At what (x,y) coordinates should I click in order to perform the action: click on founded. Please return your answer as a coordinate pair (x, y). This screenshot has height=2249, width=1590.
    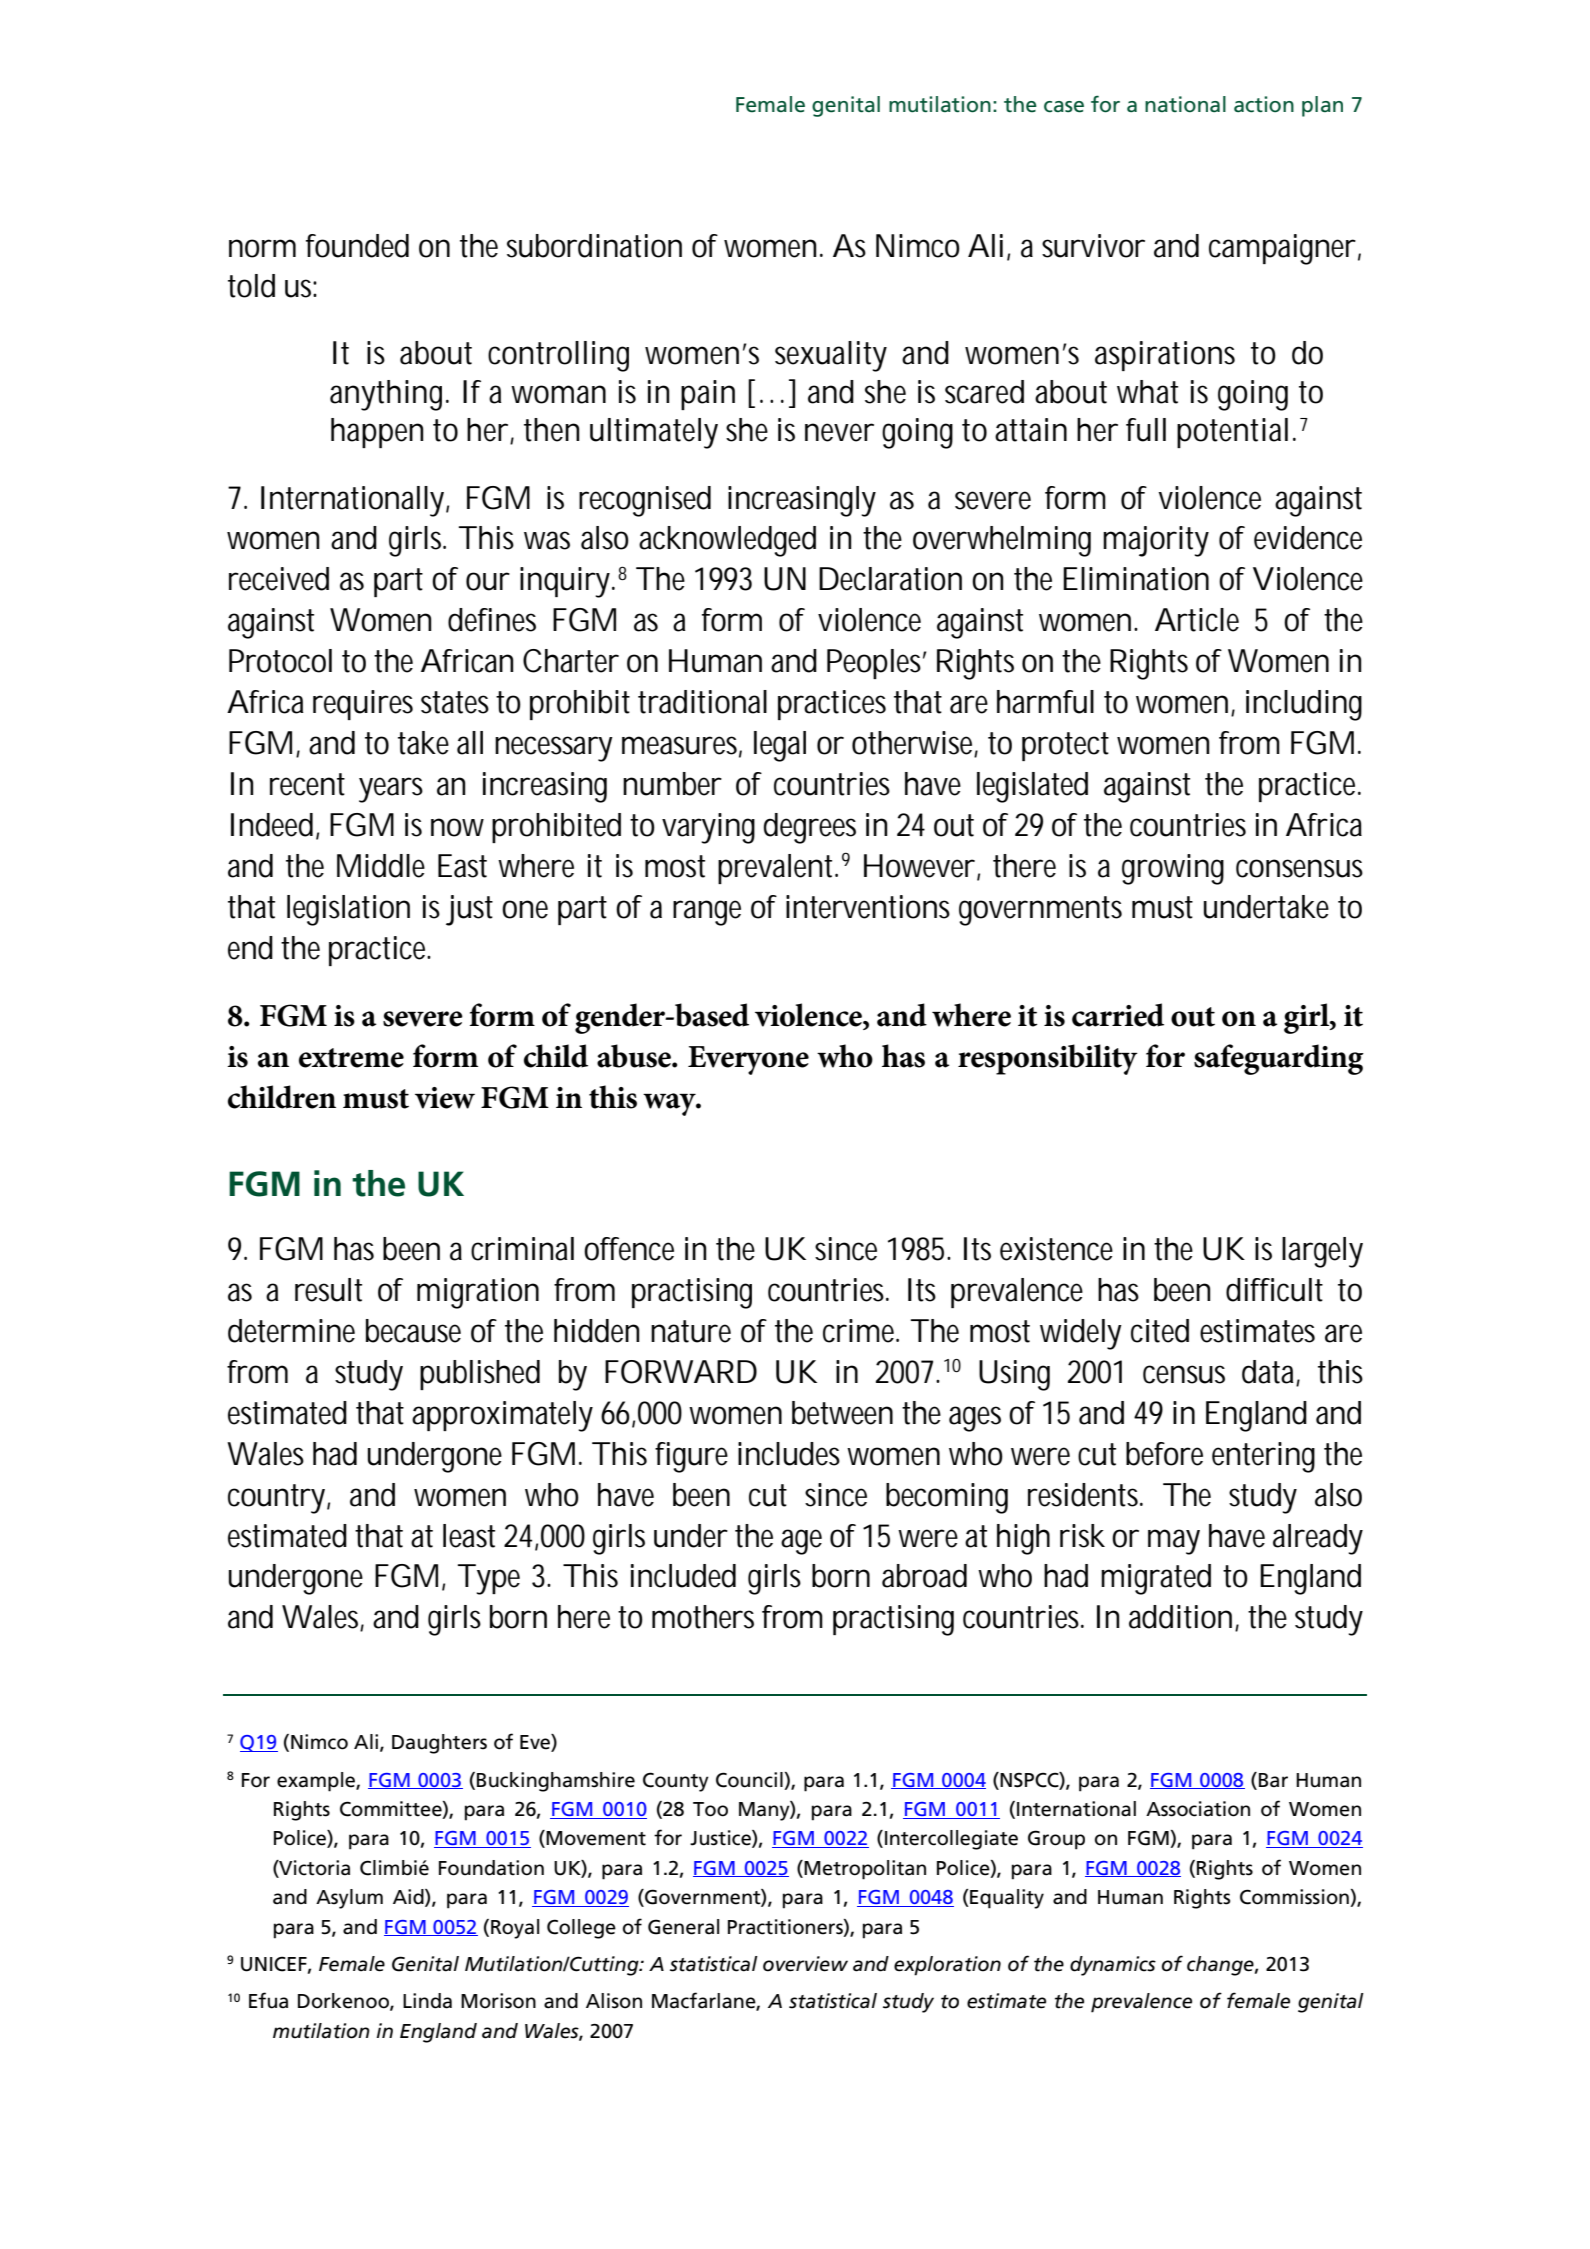
    Looking at the image, I should click on (357, 246).
